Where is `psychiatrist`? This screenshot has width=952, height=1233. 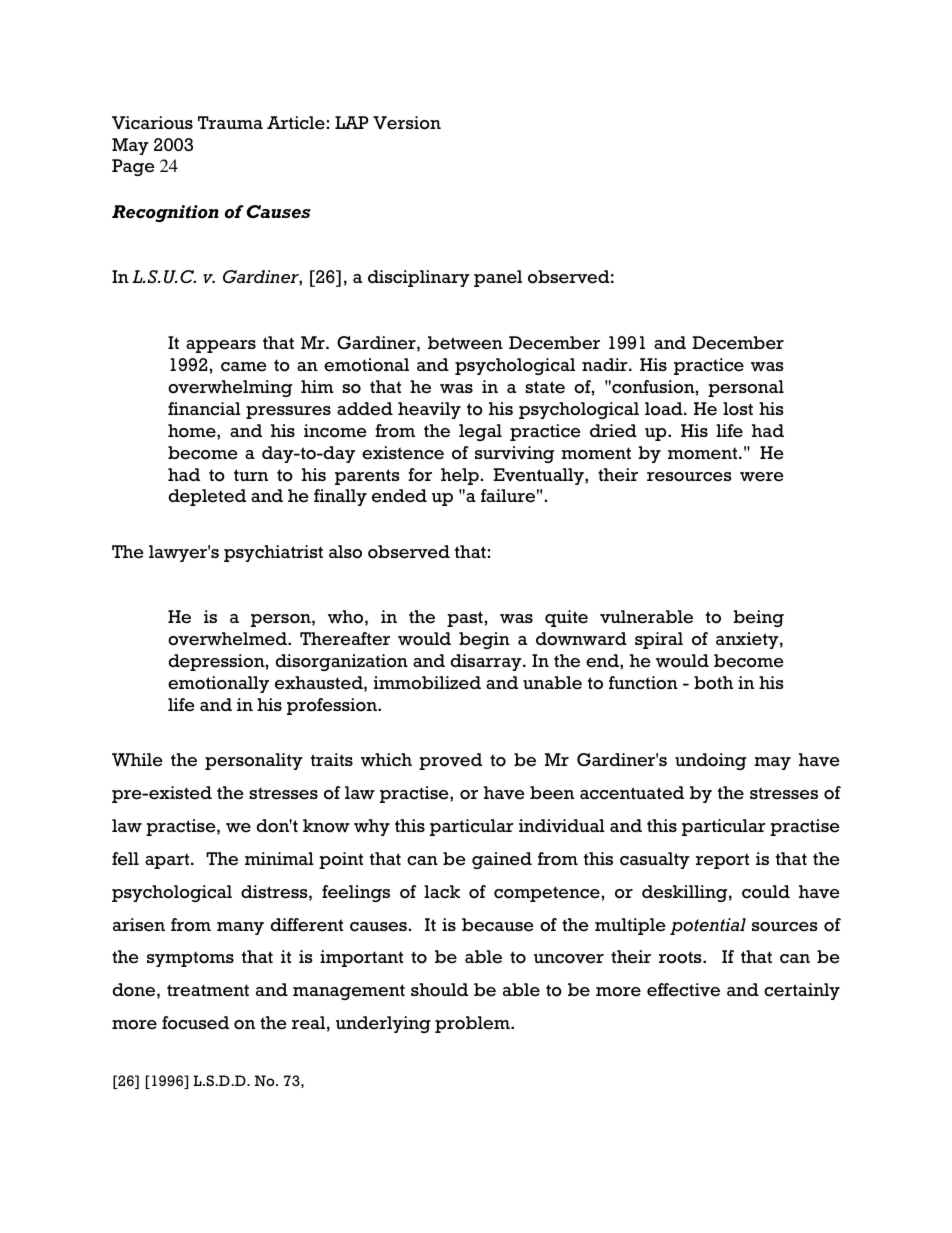
psychiatrist is located at coordinates (273, 553).
